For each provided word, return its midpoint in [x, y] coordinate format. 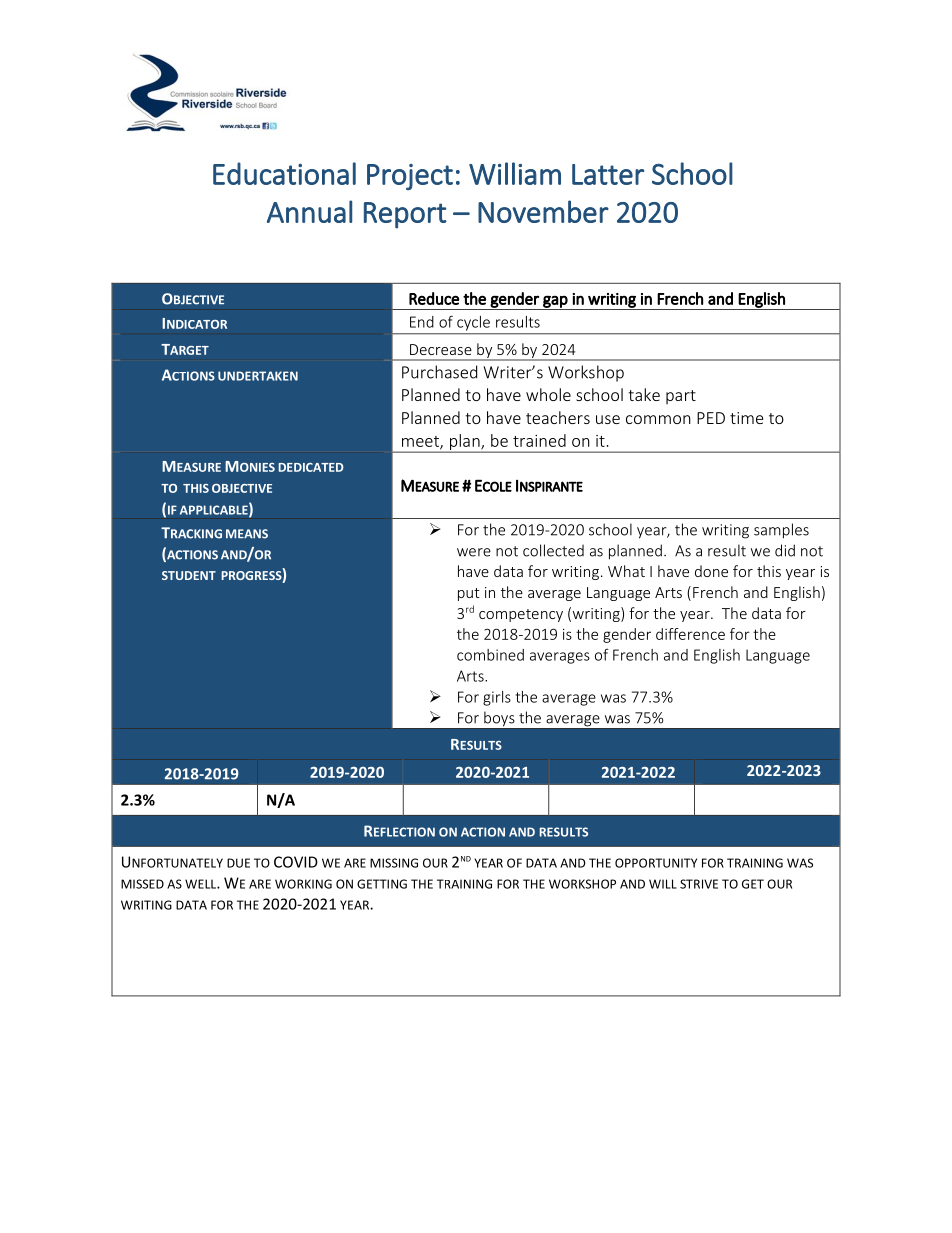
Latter [608, 174]
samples [781, 531]
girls [497, 698]
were [474, 552]
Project [410, 177]
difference [690, 634]
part [681, 397]
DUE [238, 863]
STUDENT [189, 575]
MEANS [247, 534]
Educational [284, 173]
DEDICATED [311, 467]
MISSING [394, 863]
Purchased [439, 372]
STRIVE [699, 884]
